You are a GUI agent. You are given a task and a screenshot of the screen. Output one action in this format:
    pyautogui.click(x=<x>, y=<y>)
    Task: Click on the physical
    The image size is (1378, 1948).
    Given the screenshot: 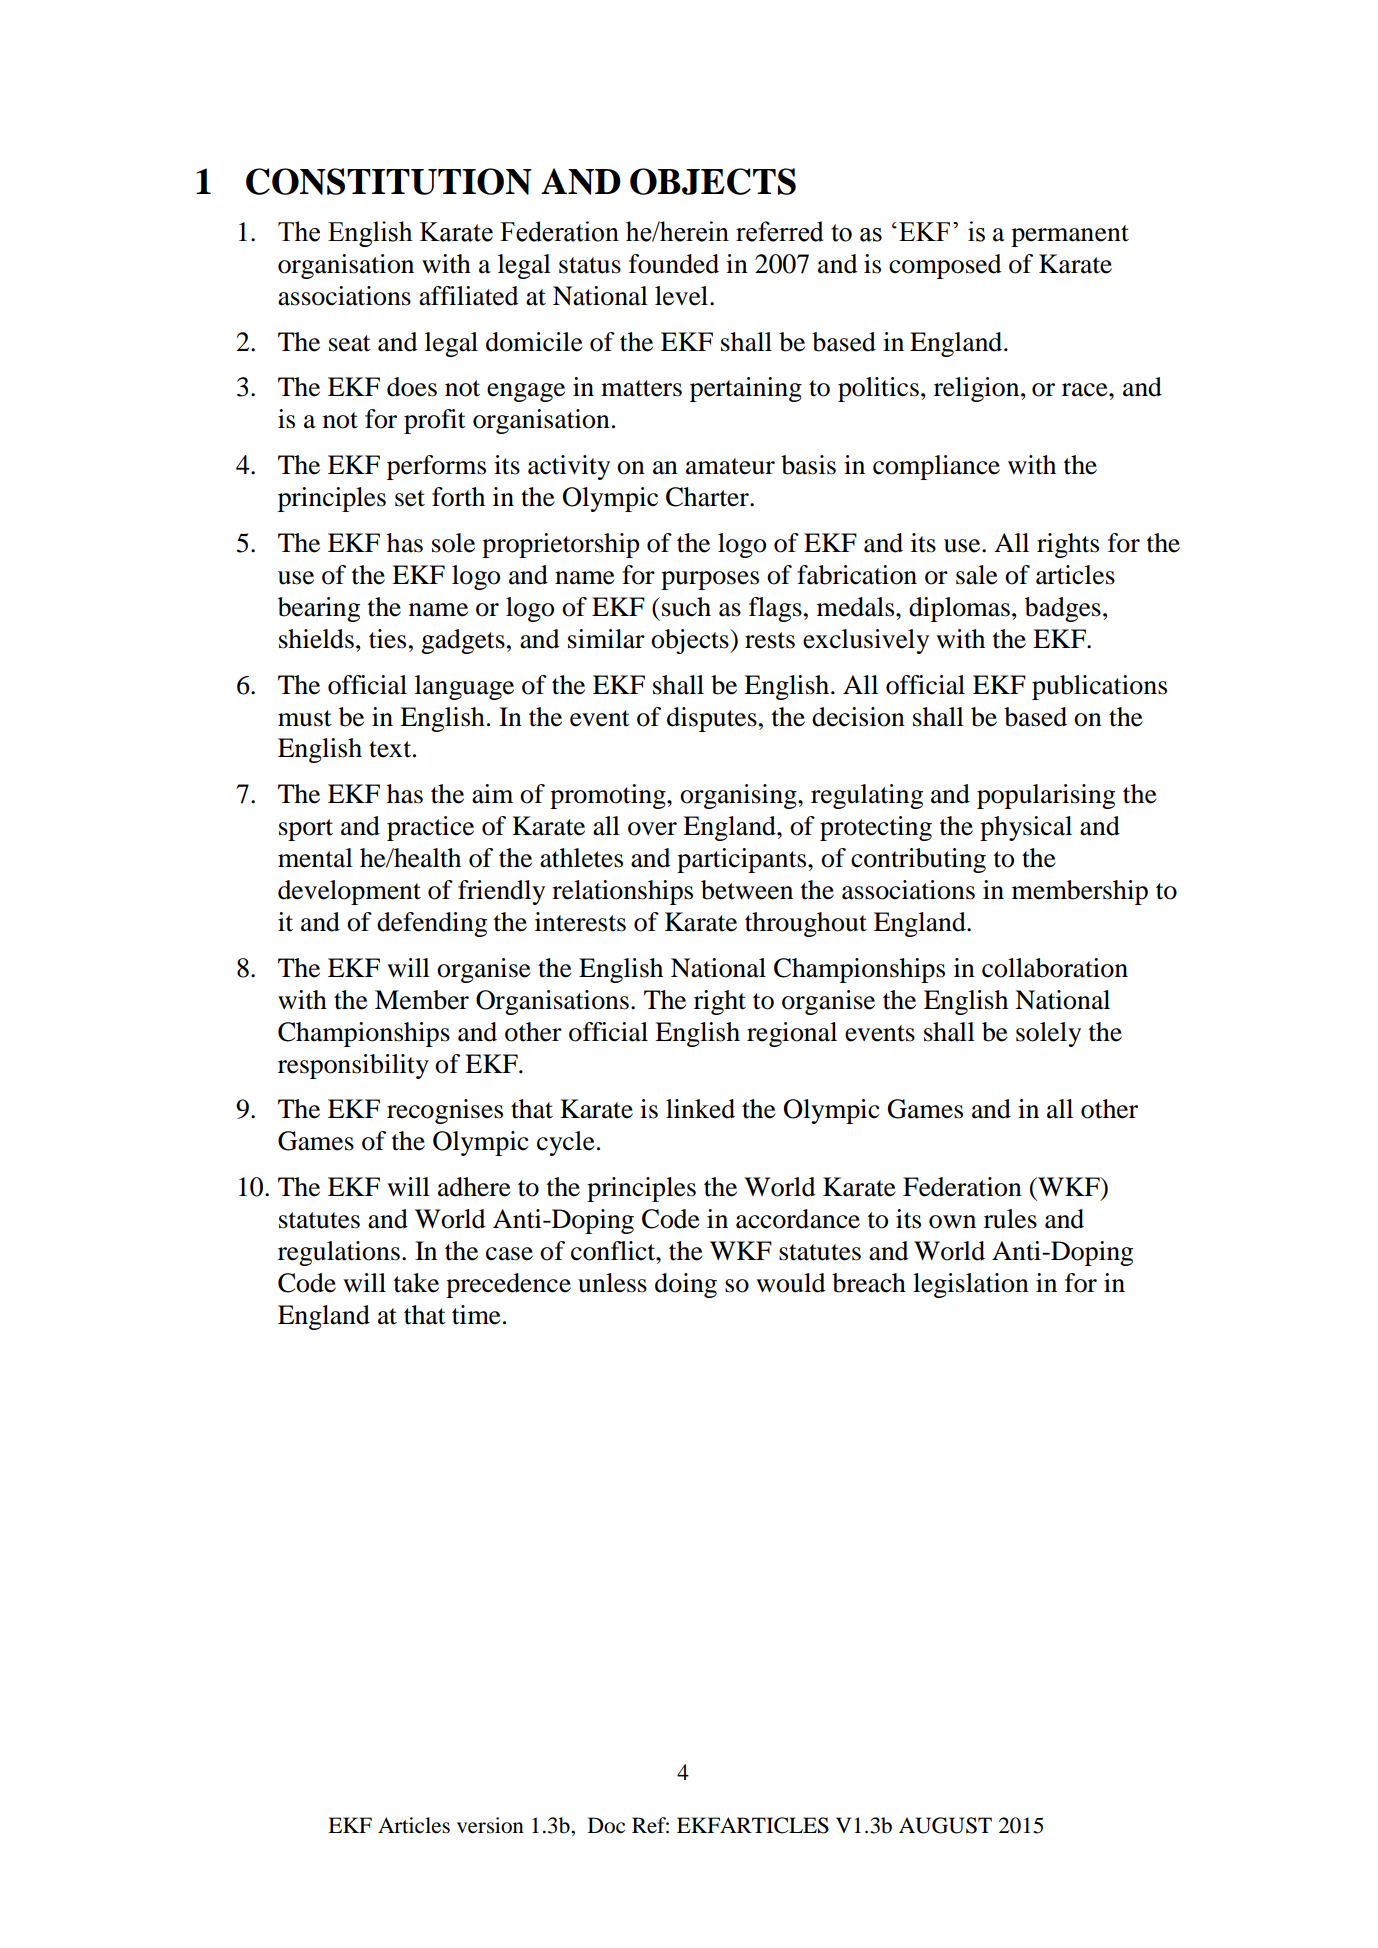 What is the action you would take?
    pyautogui.click(x=1026, y=828)
